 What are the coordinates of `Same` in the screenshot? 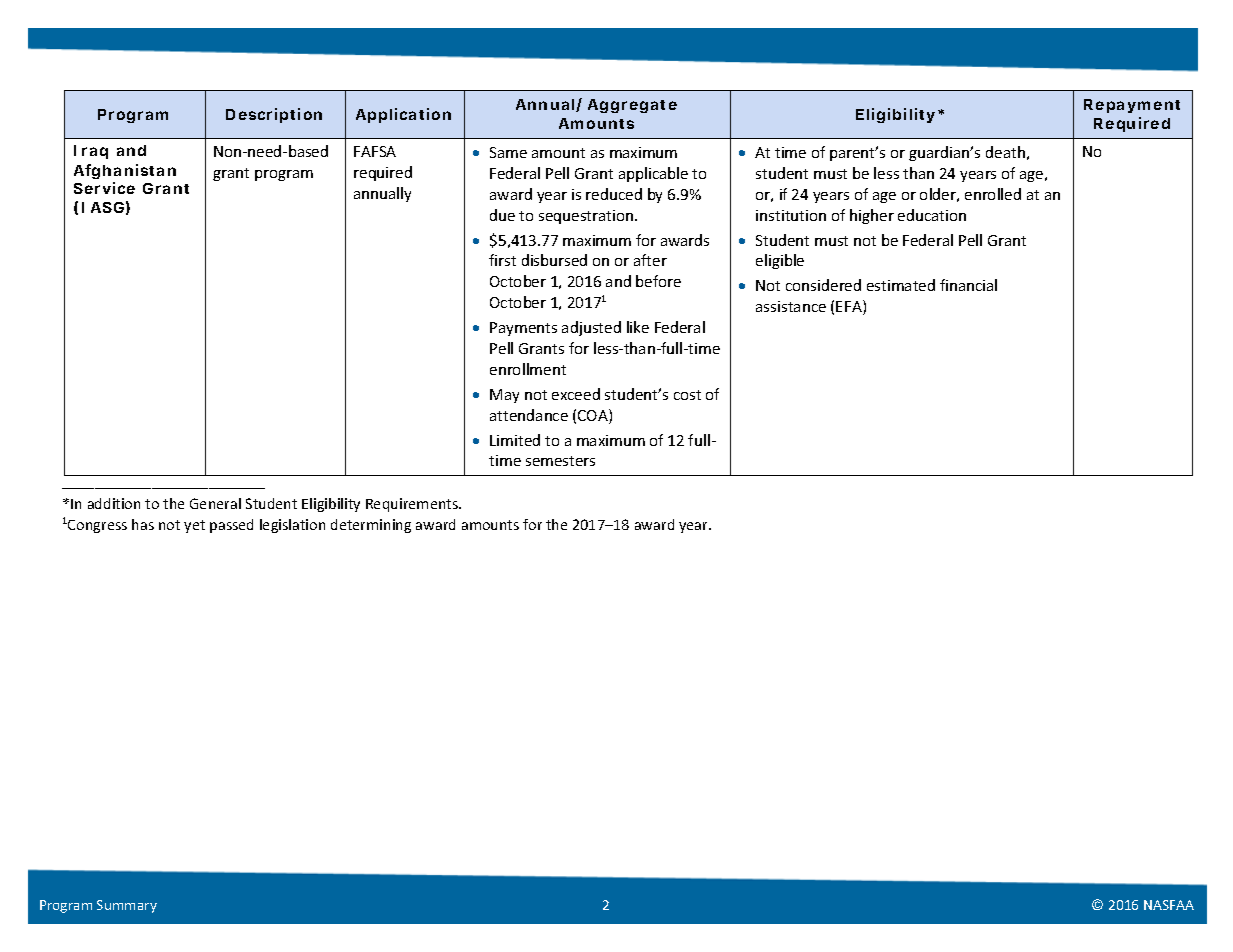 It's located at (508, 152).
